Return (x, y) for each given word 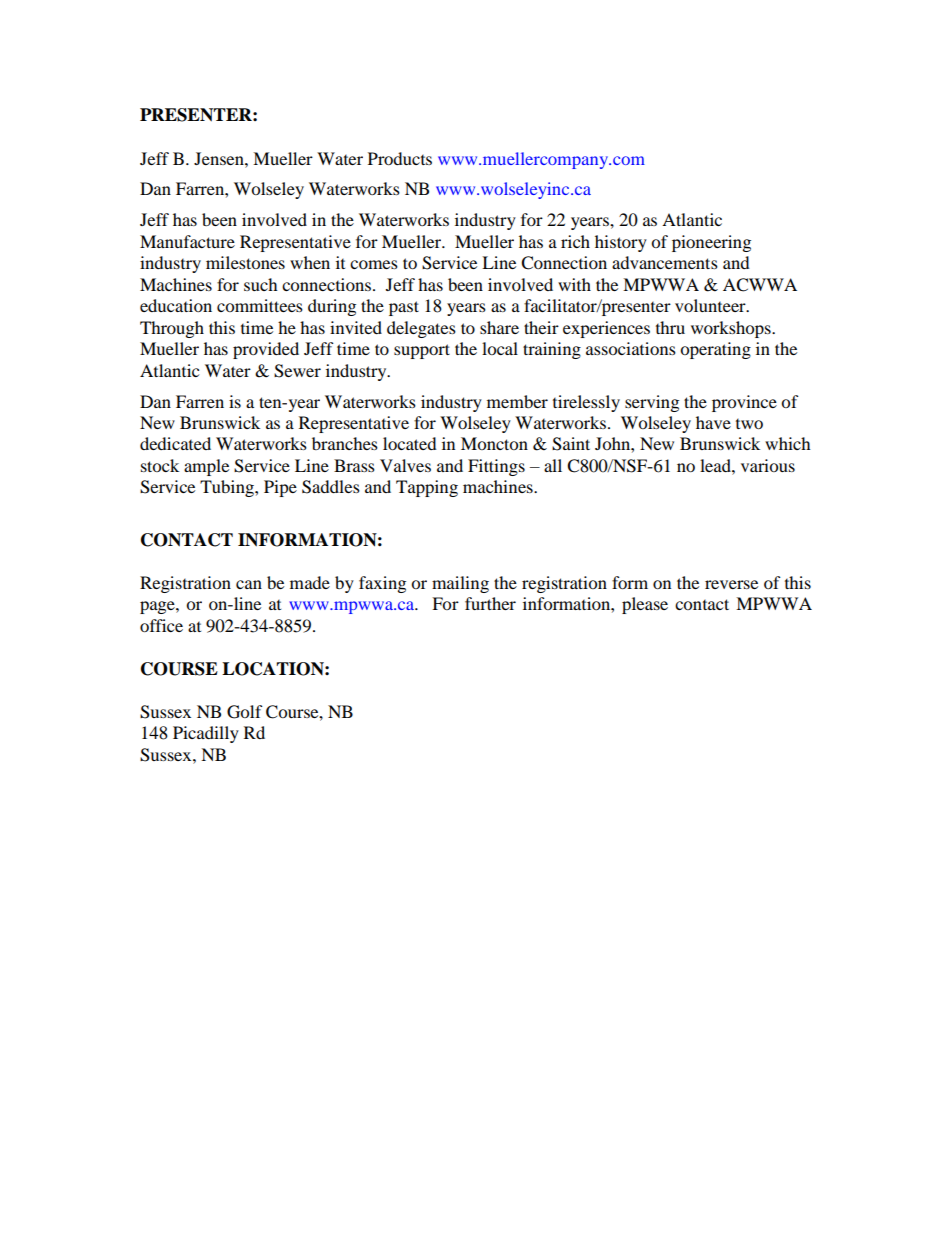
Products (400, 158)
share (499, 327)
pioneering (711, 243)
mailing (460, 584)
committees (260, 305)
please (645, 605)
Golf (245, 712)
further (490, 603)
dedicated (175, 443)
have (713, 422)
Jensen (220, 158)
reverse (731, 584)
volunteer (711, 305)
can (249, 584)
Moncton (494, 443)
